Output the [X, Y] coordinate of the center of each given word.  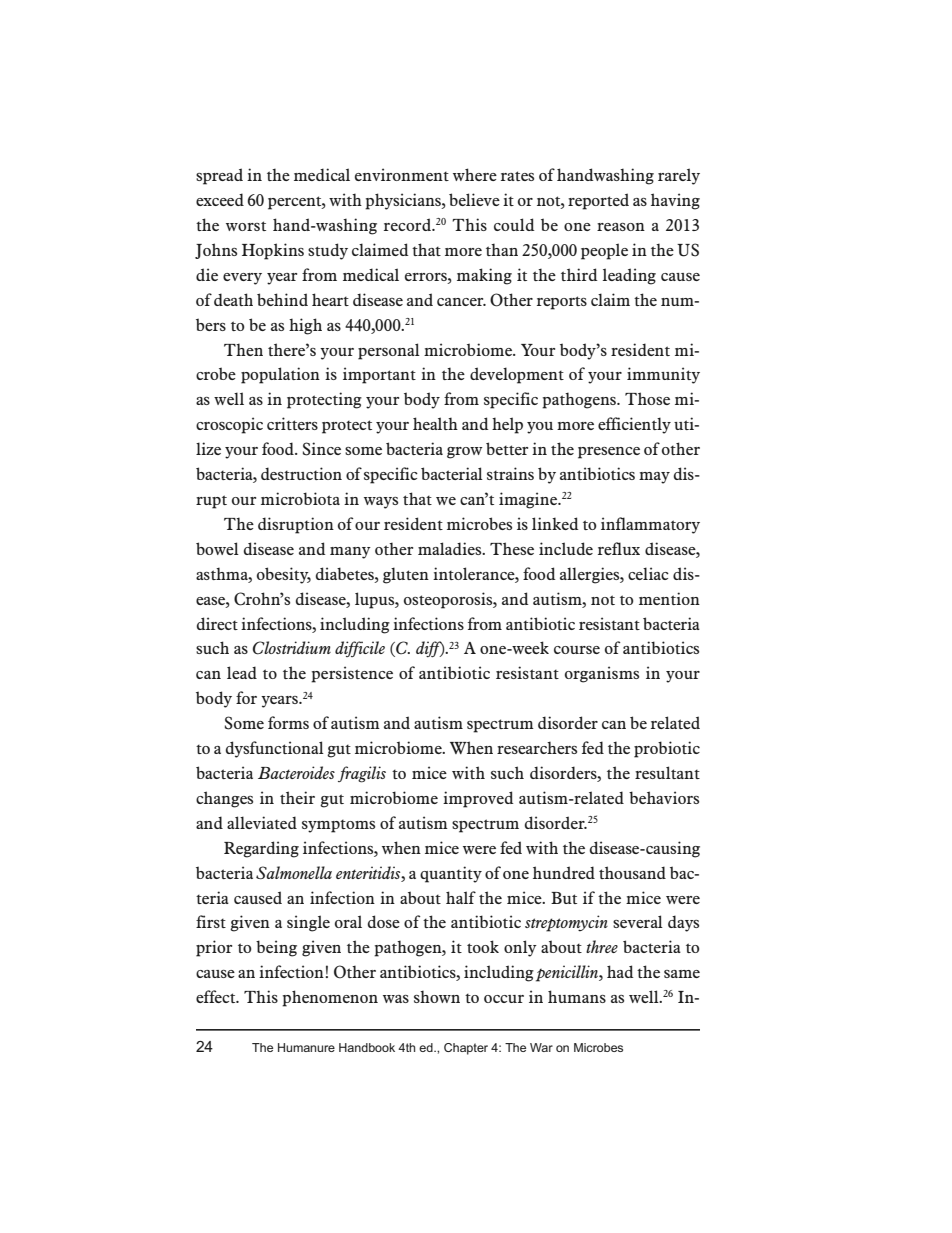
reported [598, 201]
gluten [406, 575]
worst [246, 226]
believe [474, 199]
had [620, 971]
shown [437, 996]
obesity [284, 575]
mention [669, 598]
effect [217, 996]
